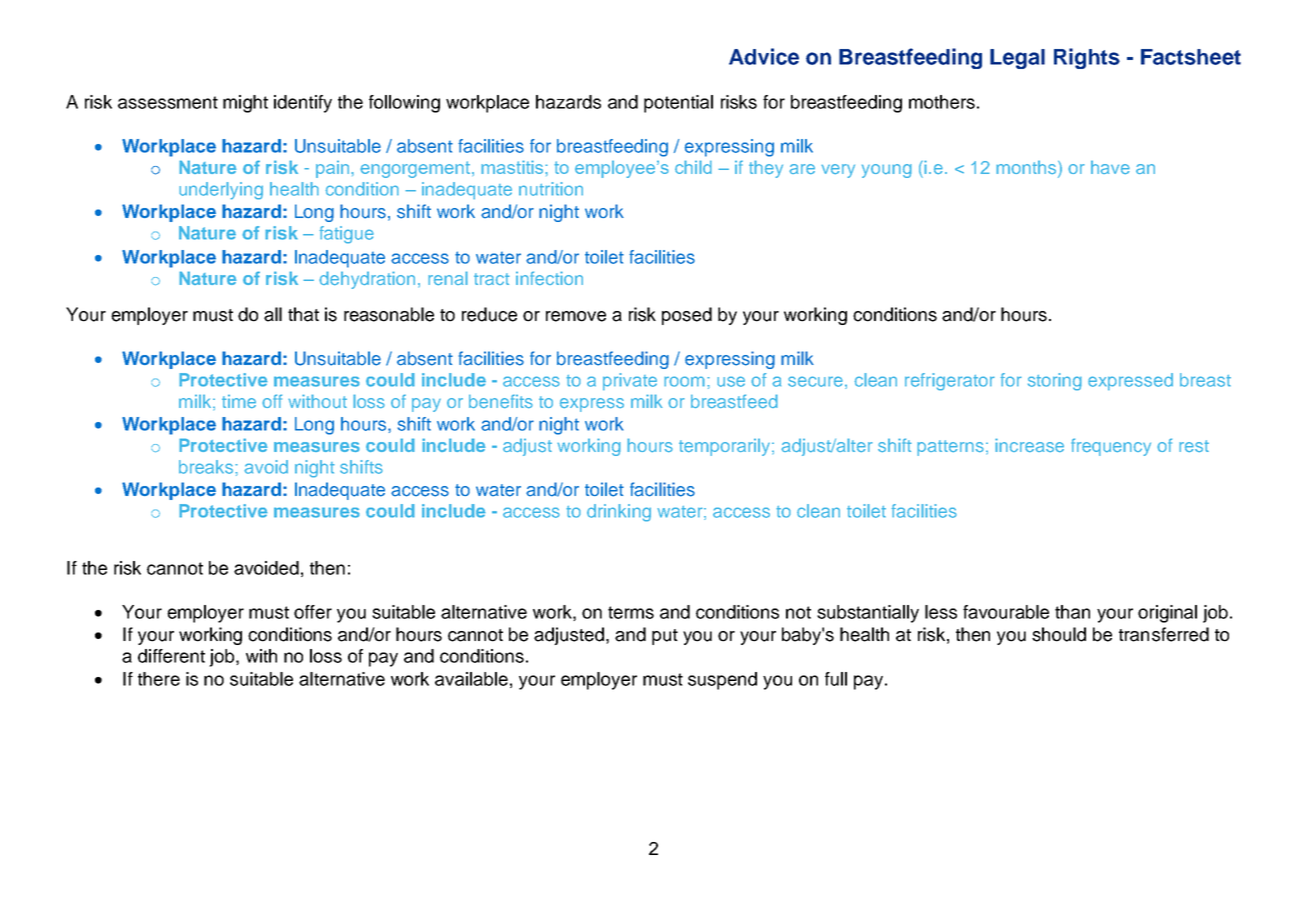 The width and height of the document is (1307, 924). I want to click on Rights, so click(1087, 58).
